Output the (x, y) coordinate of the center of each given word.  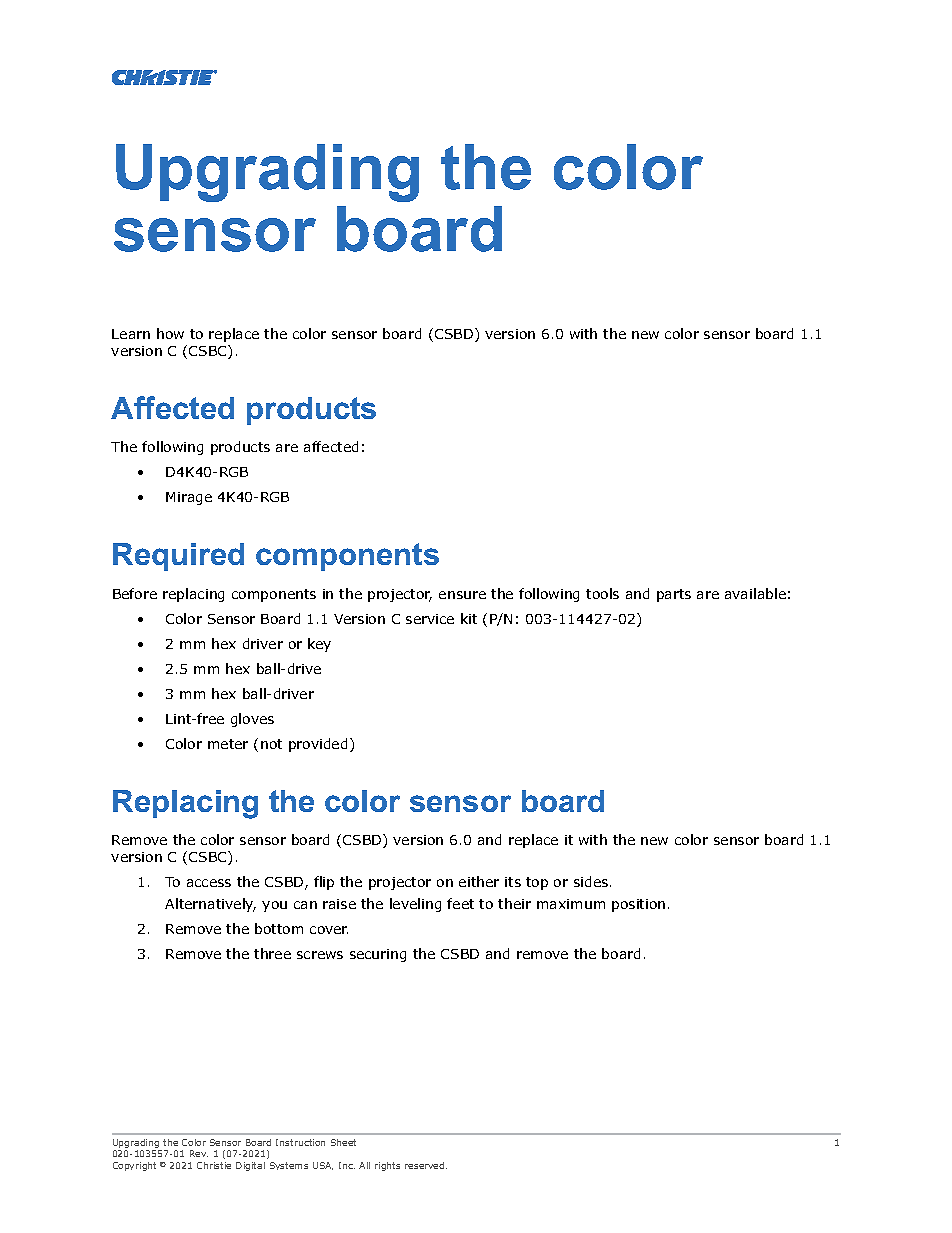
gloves (252, 720)
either (479, 881)
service (430, 619)
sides (592, 881)
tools (602, 593)
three (272, 953)
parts (674, 595)
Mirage (189, 498)
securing (378, 955)
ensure (462, 595)
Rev (199, 1153)
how (170, 333)
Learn (131, 334)
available (755, 593)
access (209, 883)
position (638, 905)
